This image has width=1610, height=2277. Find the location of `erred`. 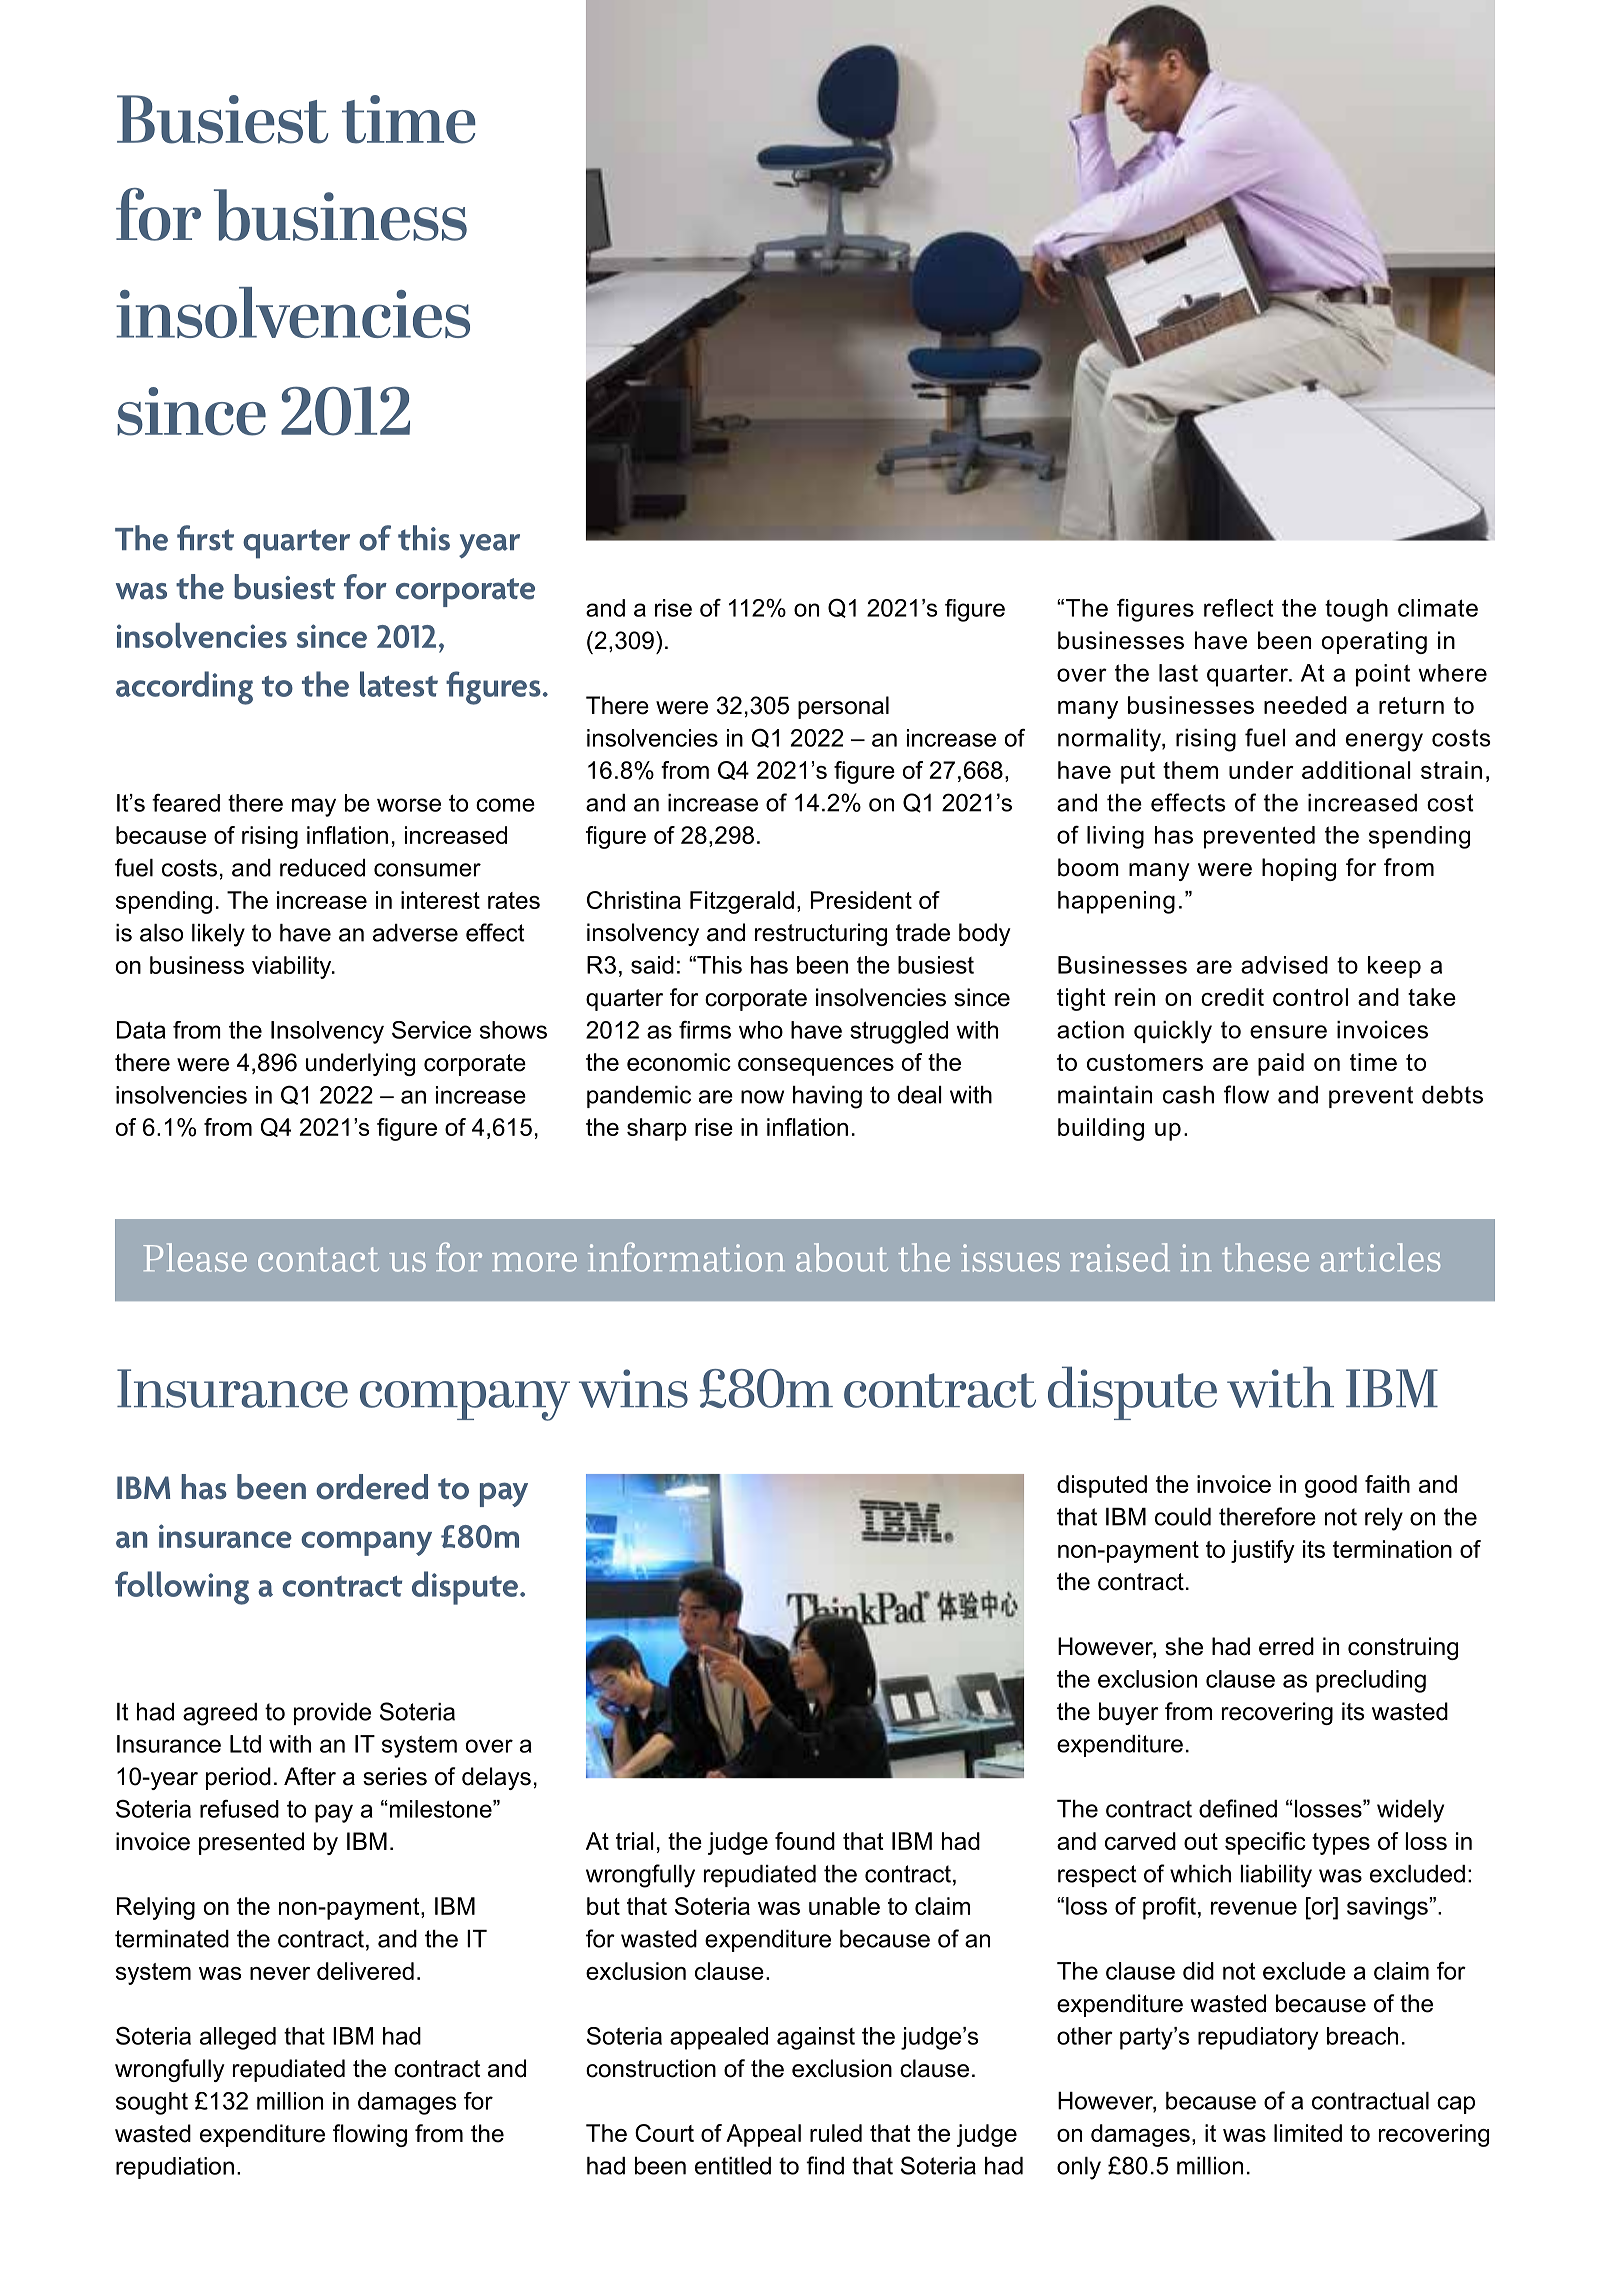

erred is located at coordinates (1286, 1646).
